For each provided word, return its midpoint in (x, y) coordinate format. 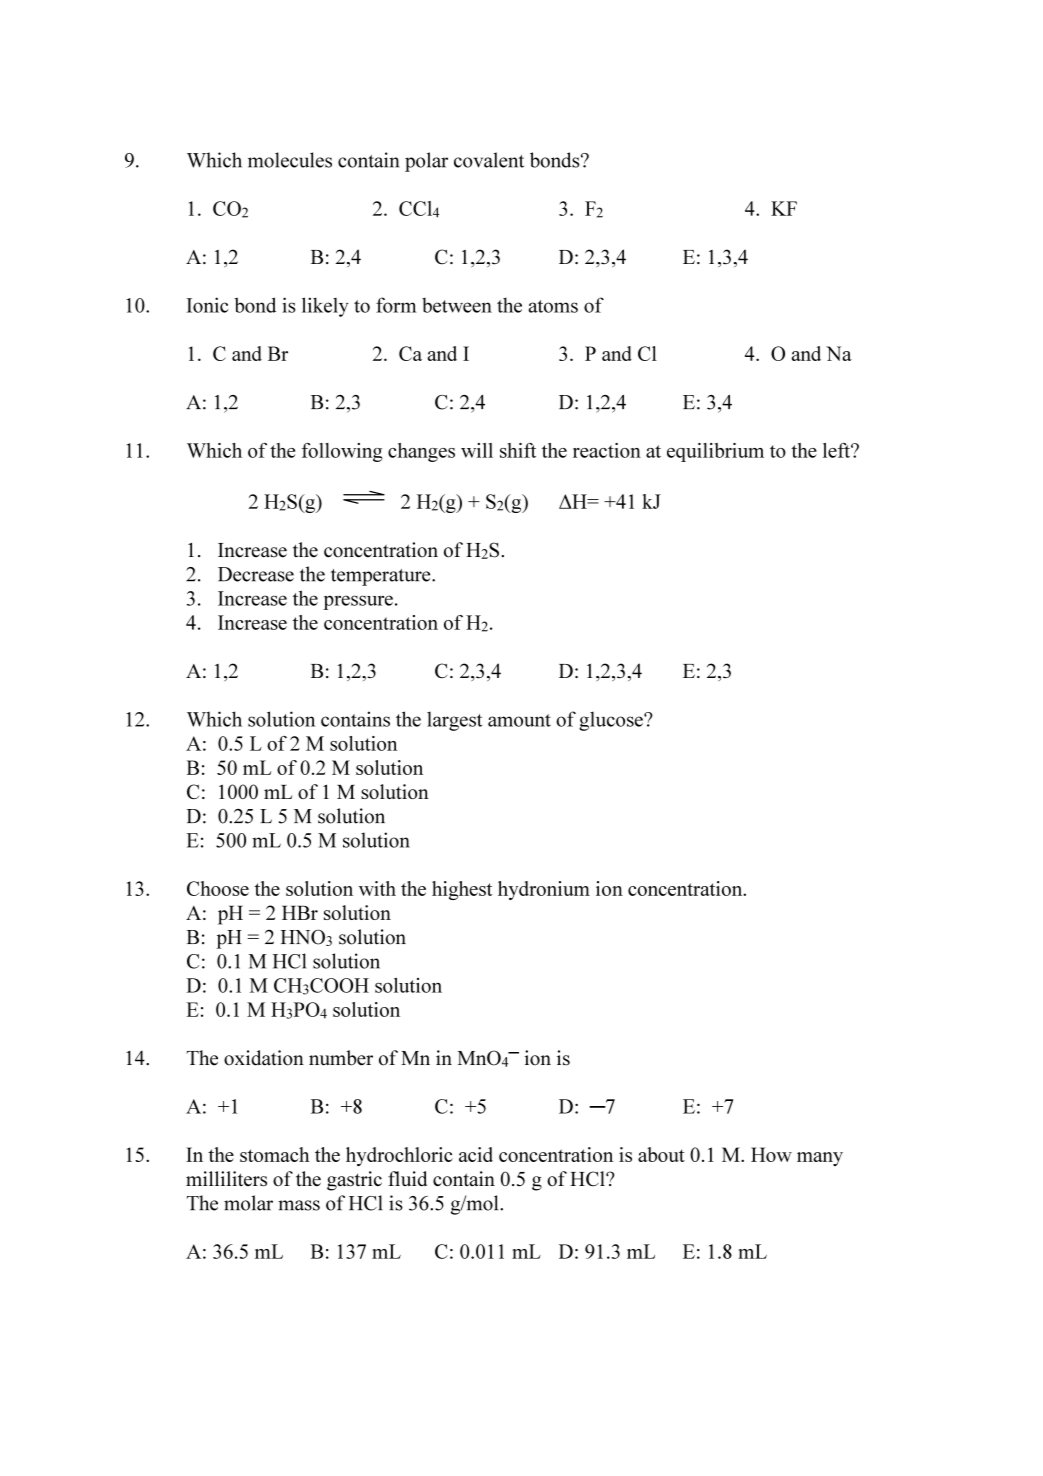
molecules (290, 160)
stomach (275, 1154)
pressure (358, 602)
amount (519, 720)
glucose (612, 721)
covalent (489, 160)
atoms (553, 306)
